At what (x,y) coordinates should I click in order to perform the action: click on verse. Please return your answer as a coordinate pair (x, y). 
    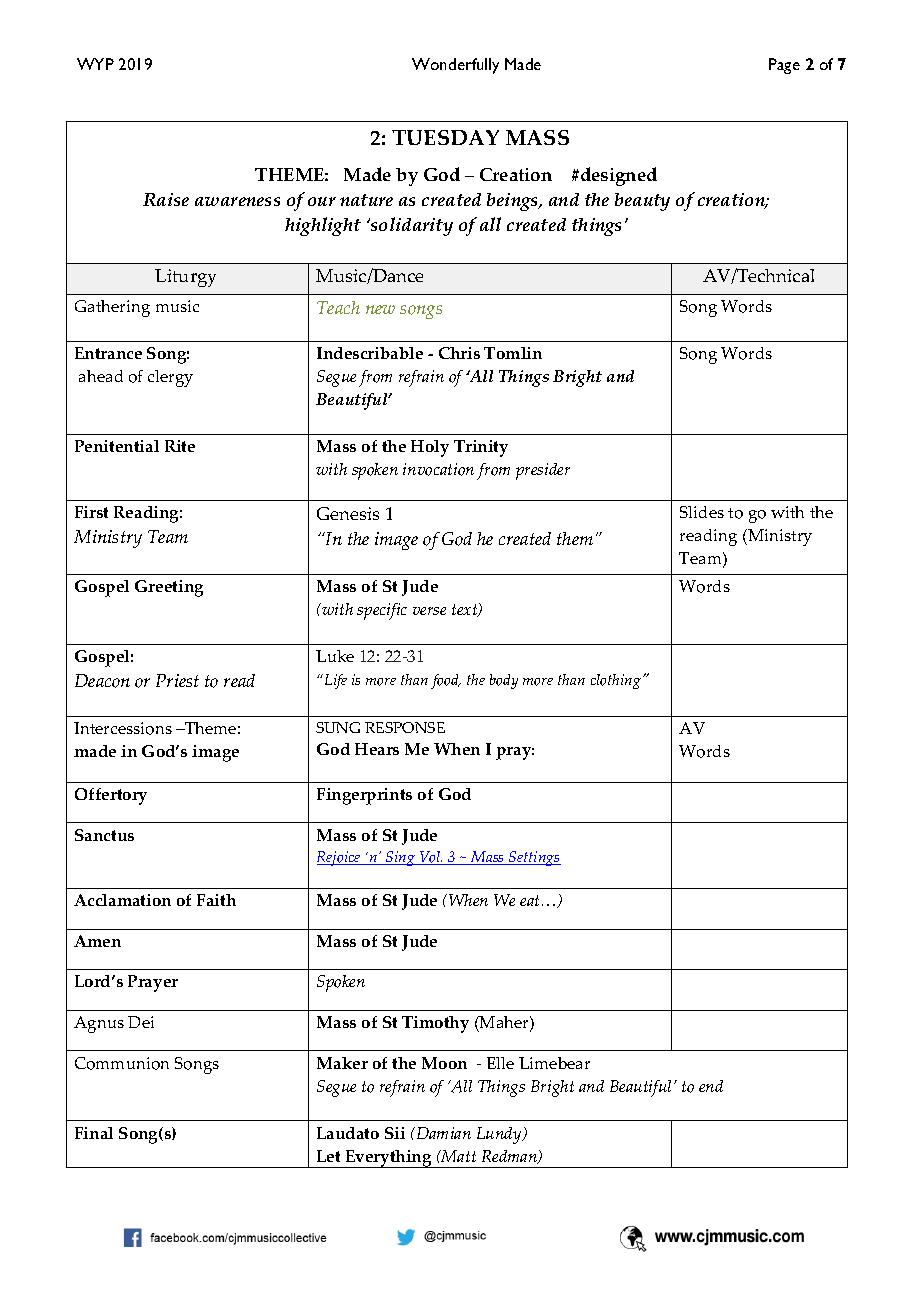
    Looking at the image, I should click on (429, 611).
